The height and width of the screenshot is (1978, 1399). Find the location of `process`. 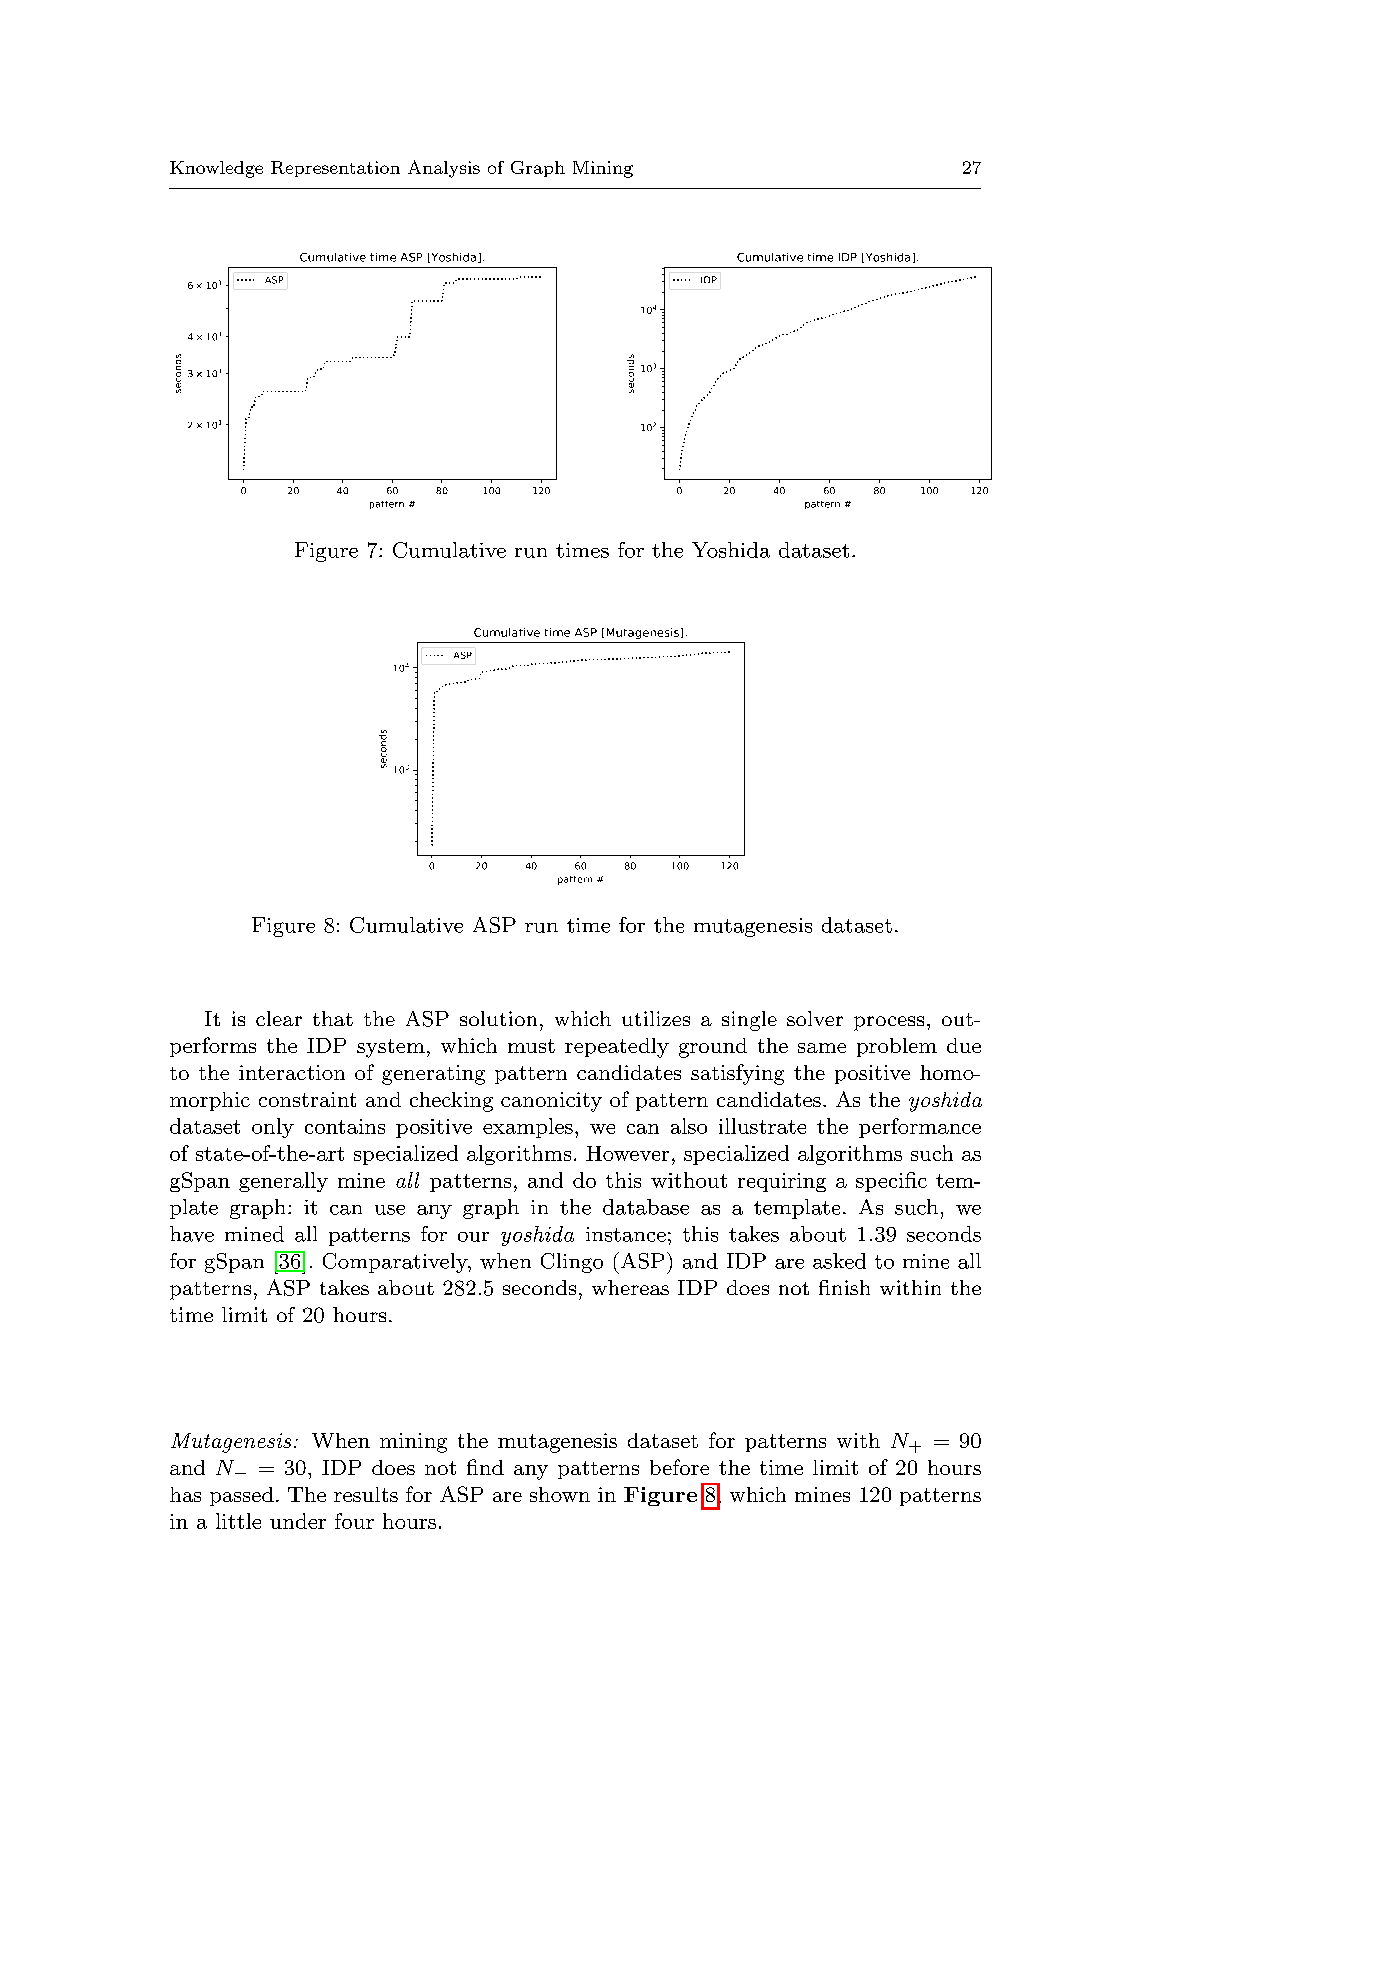

process is located at coordinates (889, 1023).
